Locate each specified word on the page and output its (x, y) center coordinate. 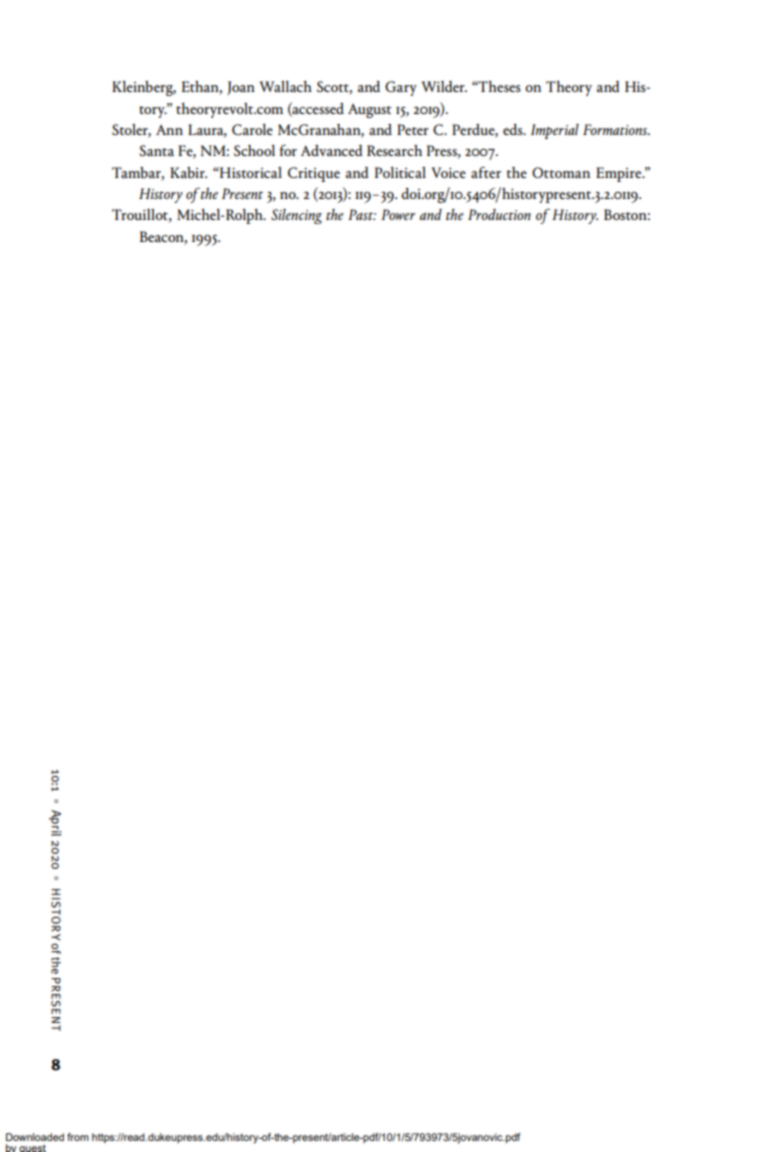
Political (400, 172)
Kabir (188, 172)
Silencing (296, 216)
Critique (314, 174)
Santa (156, 150)
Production (499, 214)
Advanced (332, 150)
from (78, 1137)
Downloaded (35, 1137)
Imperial (555, 131)
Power (398, 214)
